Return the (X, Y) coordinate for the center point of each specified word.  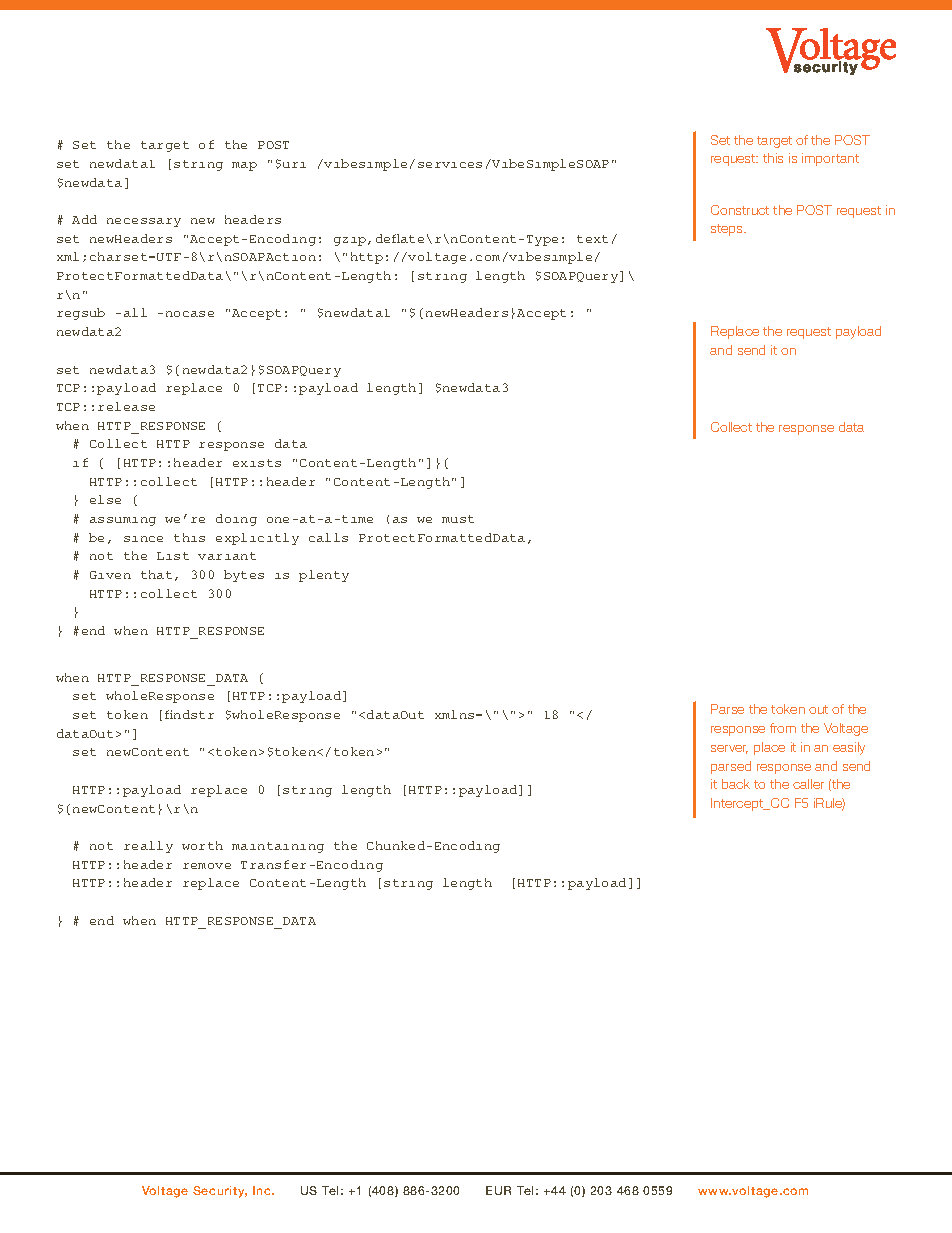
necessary (144, 222)
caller (808, 784)
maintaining (278, 847)
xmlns (456, 714)
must (458, 519)
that (156, 574)
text (592, 239)
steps (728, 230)
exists (257, 463)
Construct (740, 210)
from (783, 728)
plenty (324, 576)
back (736, 784)
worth (202, 845)
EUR (498, 1190)
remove (207, 866)
